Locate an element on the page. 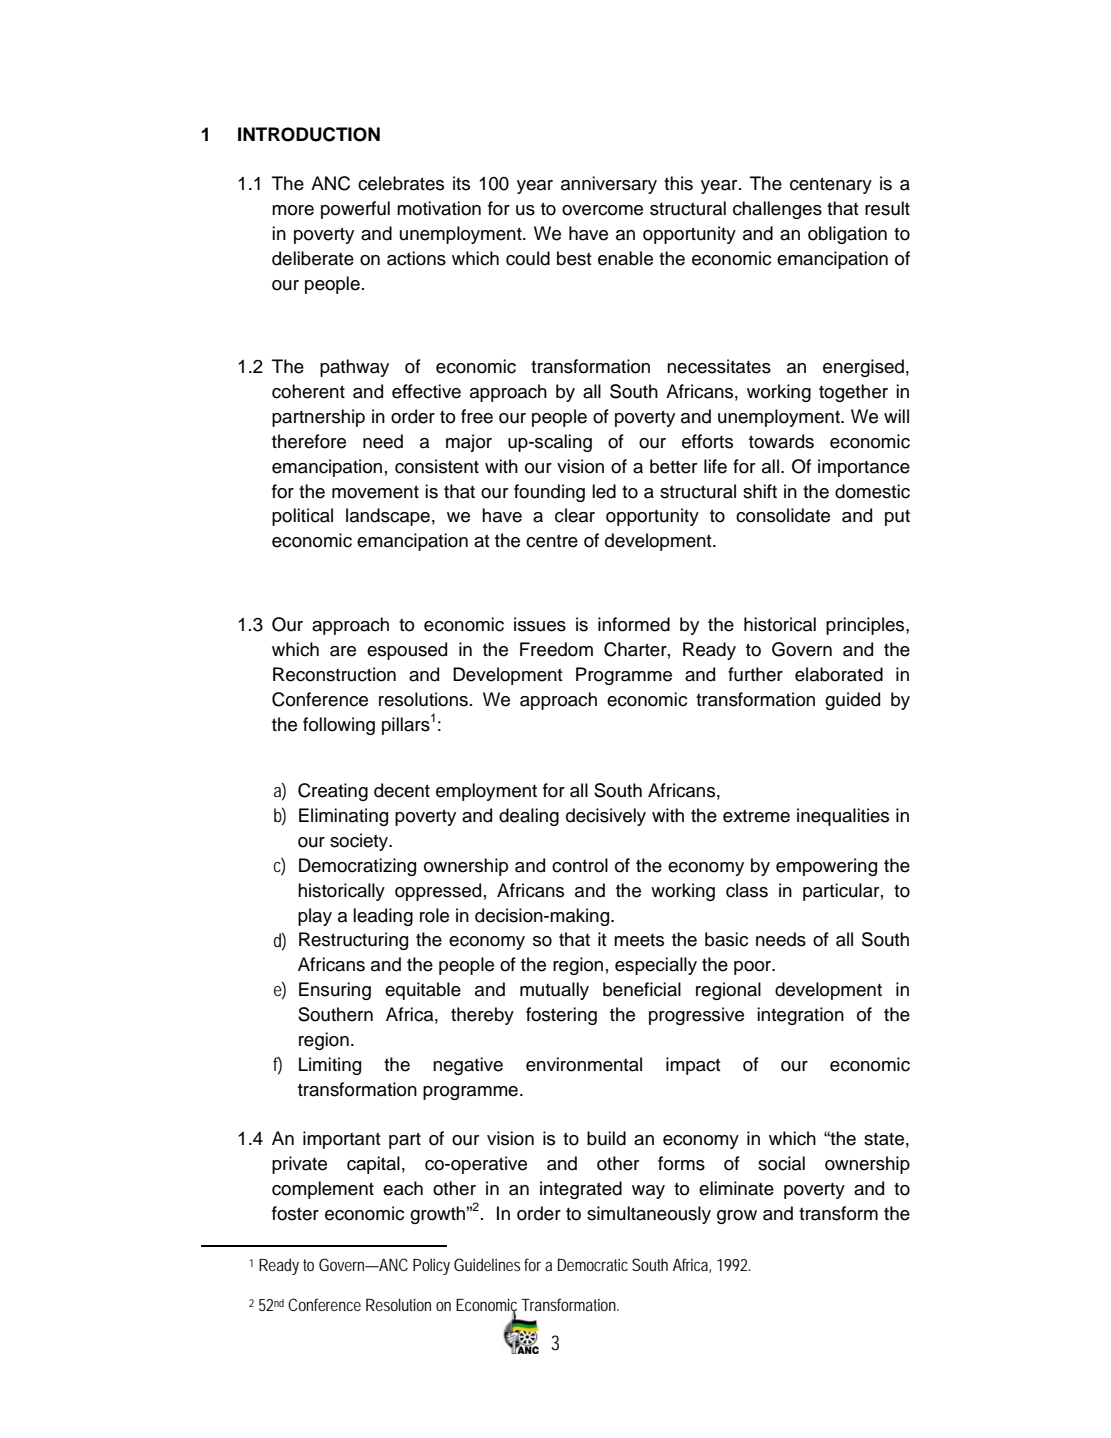 The height and width of the document is (1438, 1111). social is located at coordinates (781, 1163).
